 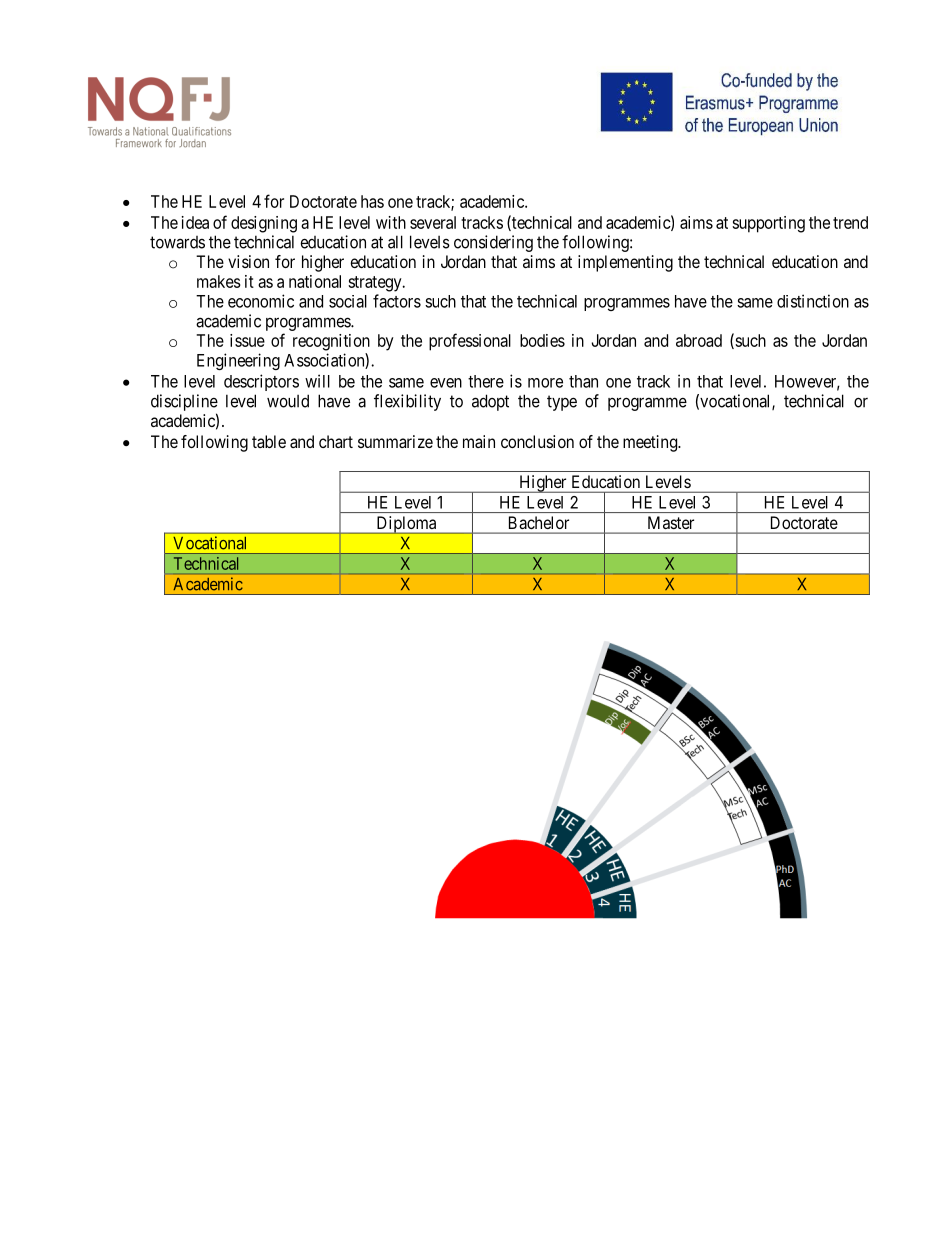 I want to click on abroad, so click(x=699, y=340).
